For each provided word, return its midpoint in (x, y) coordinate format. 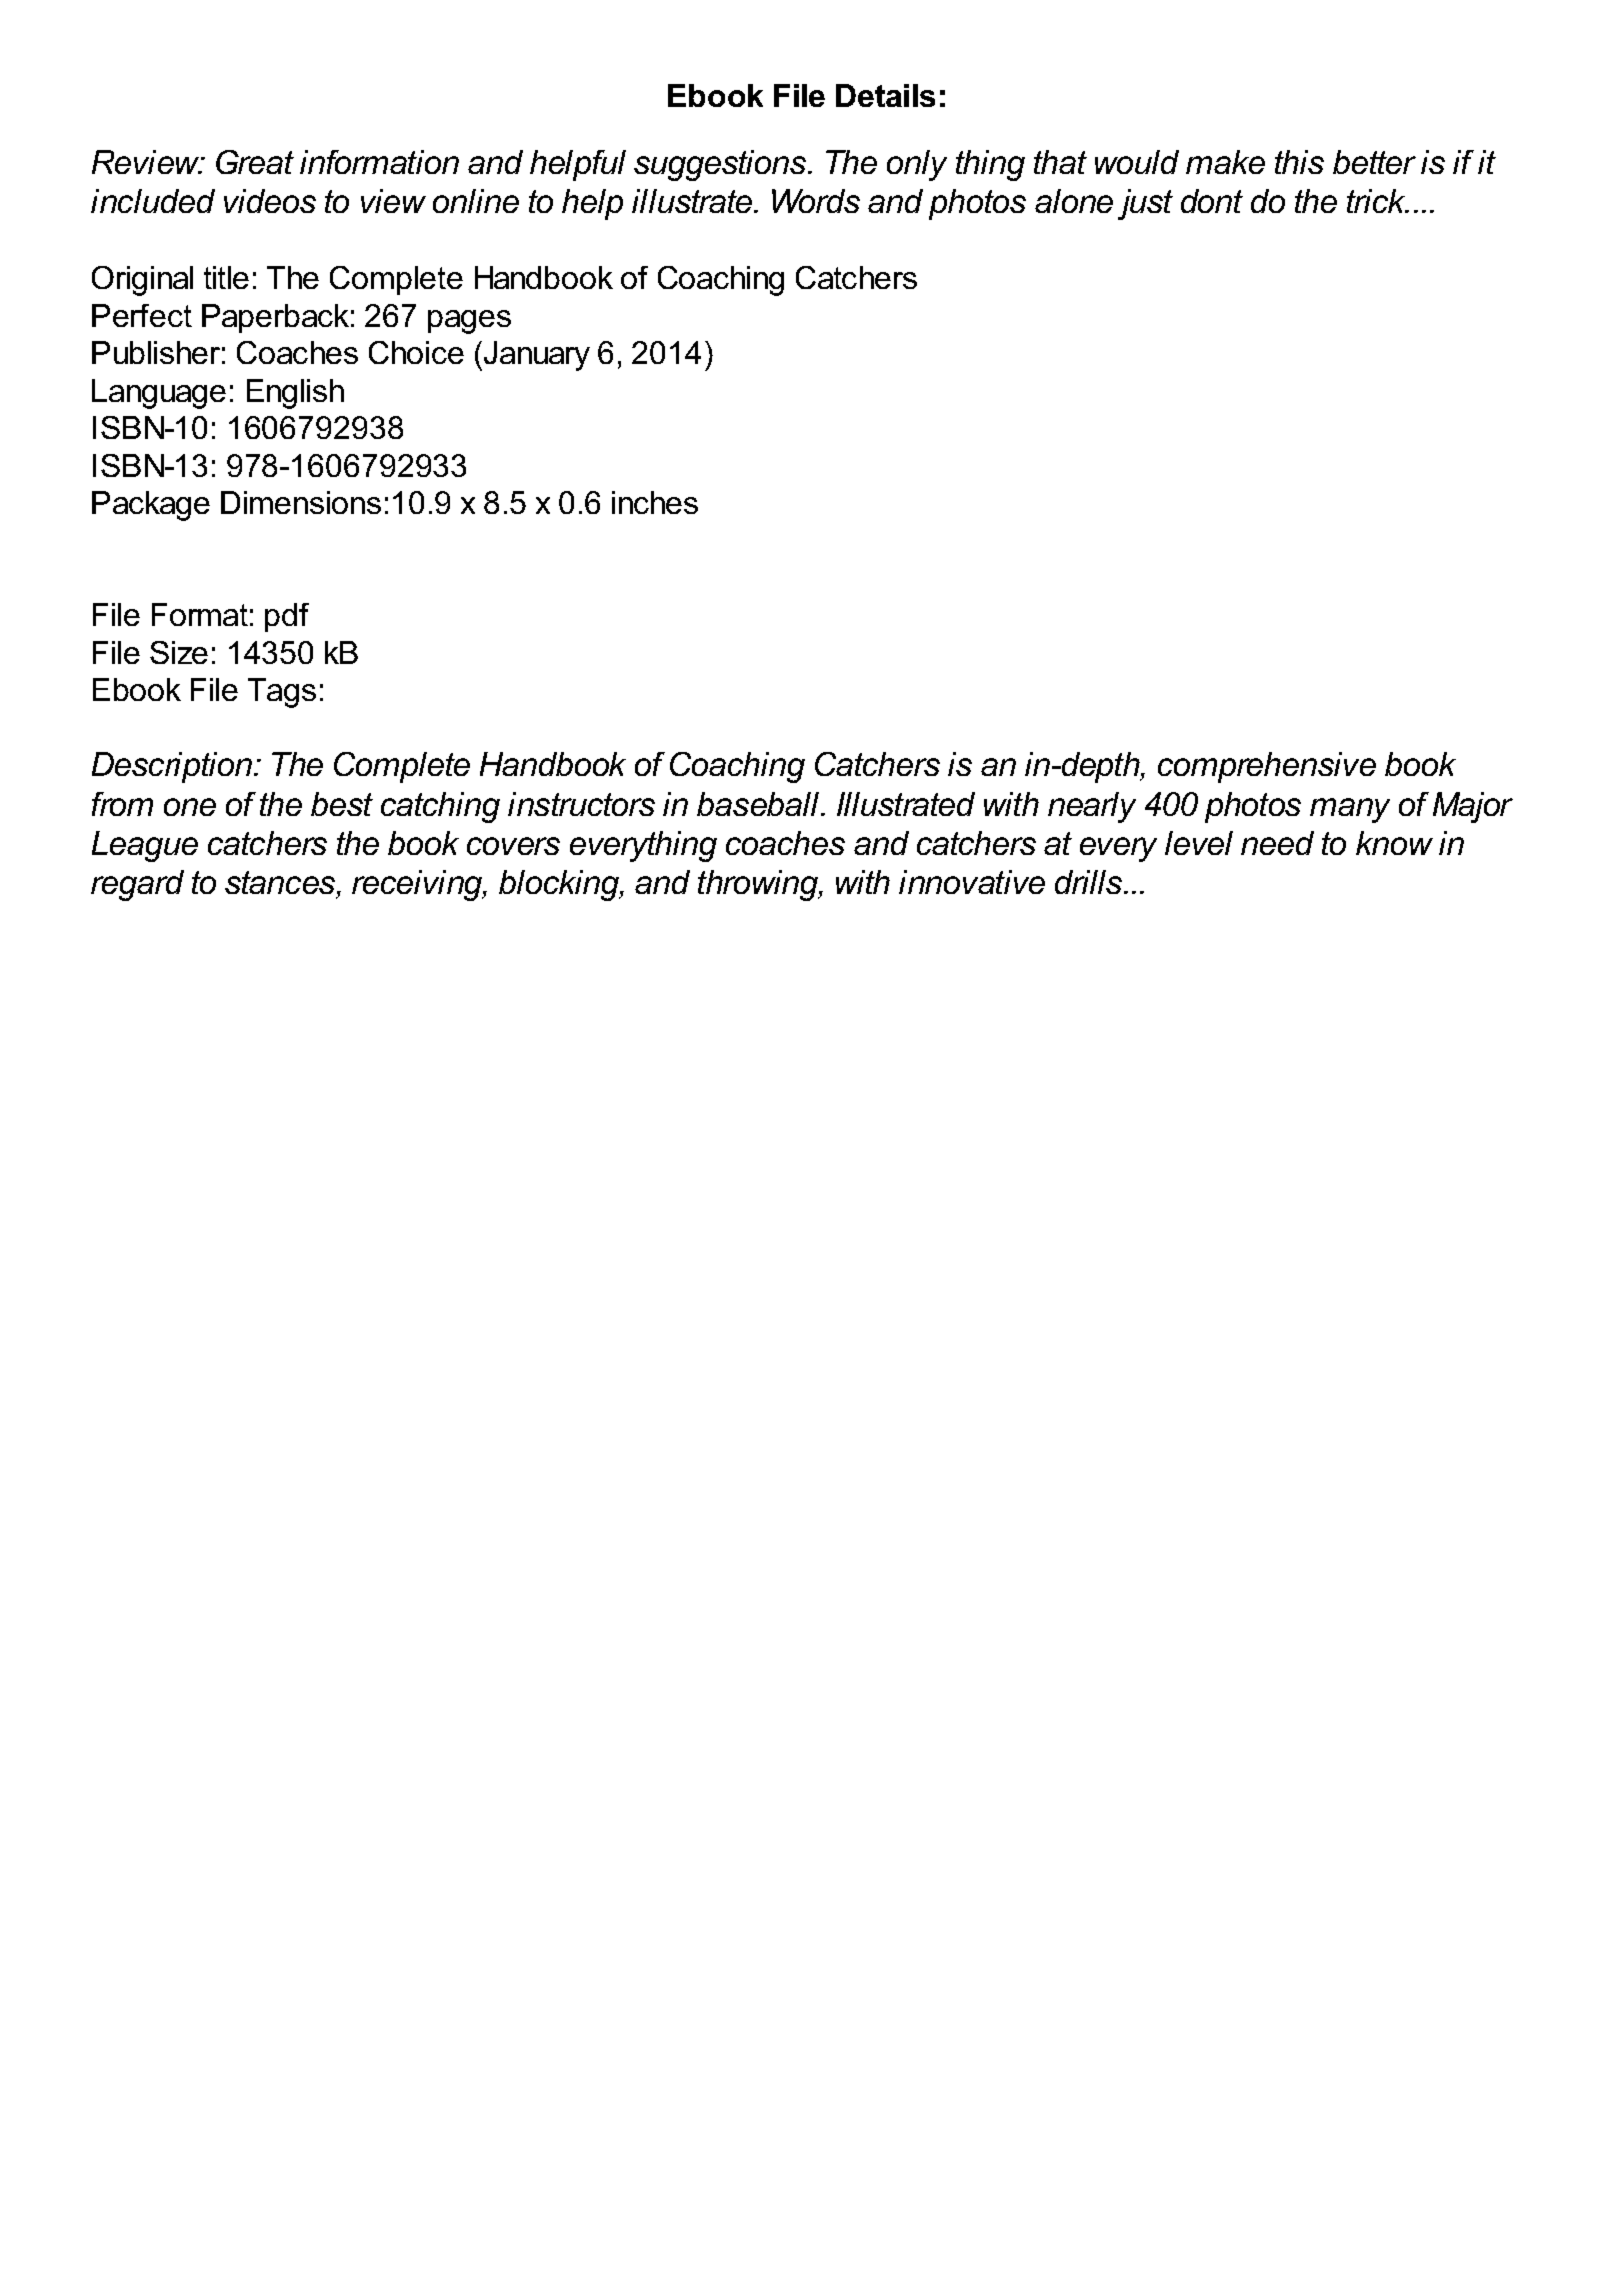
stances (281, 882)
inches (655, 502)
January (535, 356)
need (1277, 843)
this (1299, 162)
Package (151, 506)
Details (885, 95)
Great (255, 162)
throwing (759, 885)
